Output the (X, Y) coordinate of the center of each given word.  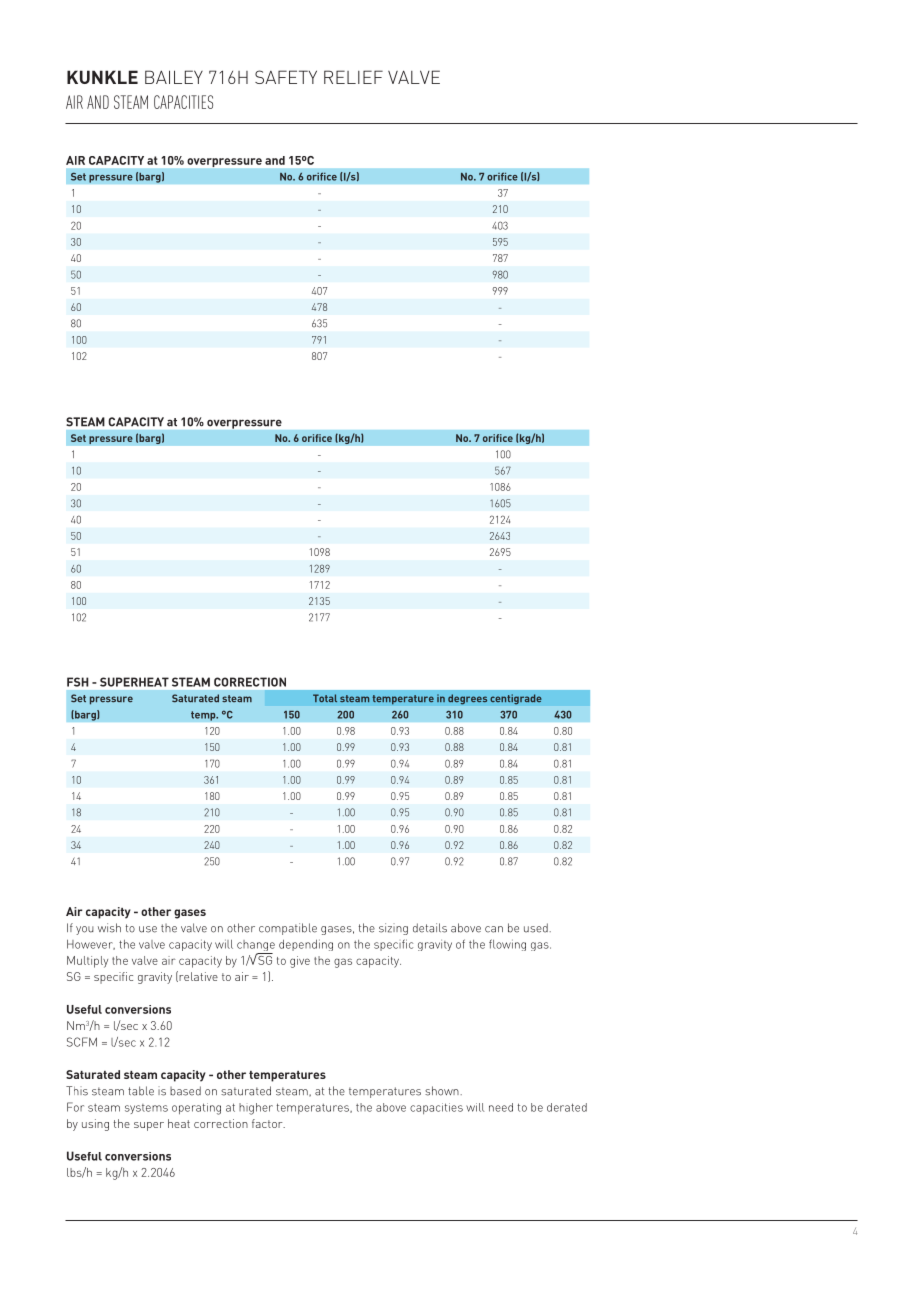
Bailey (174, 77)
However (91, 944)
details (430, 928)
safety (286, 77)
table (141, 1091)
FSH (78, 682)
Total (325, 698)
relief (353, 77)
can (494, 929)
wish (109, 928)
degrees (467, 699)
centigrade (516, 699)
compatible (288, 929)
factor (268, 1123)
